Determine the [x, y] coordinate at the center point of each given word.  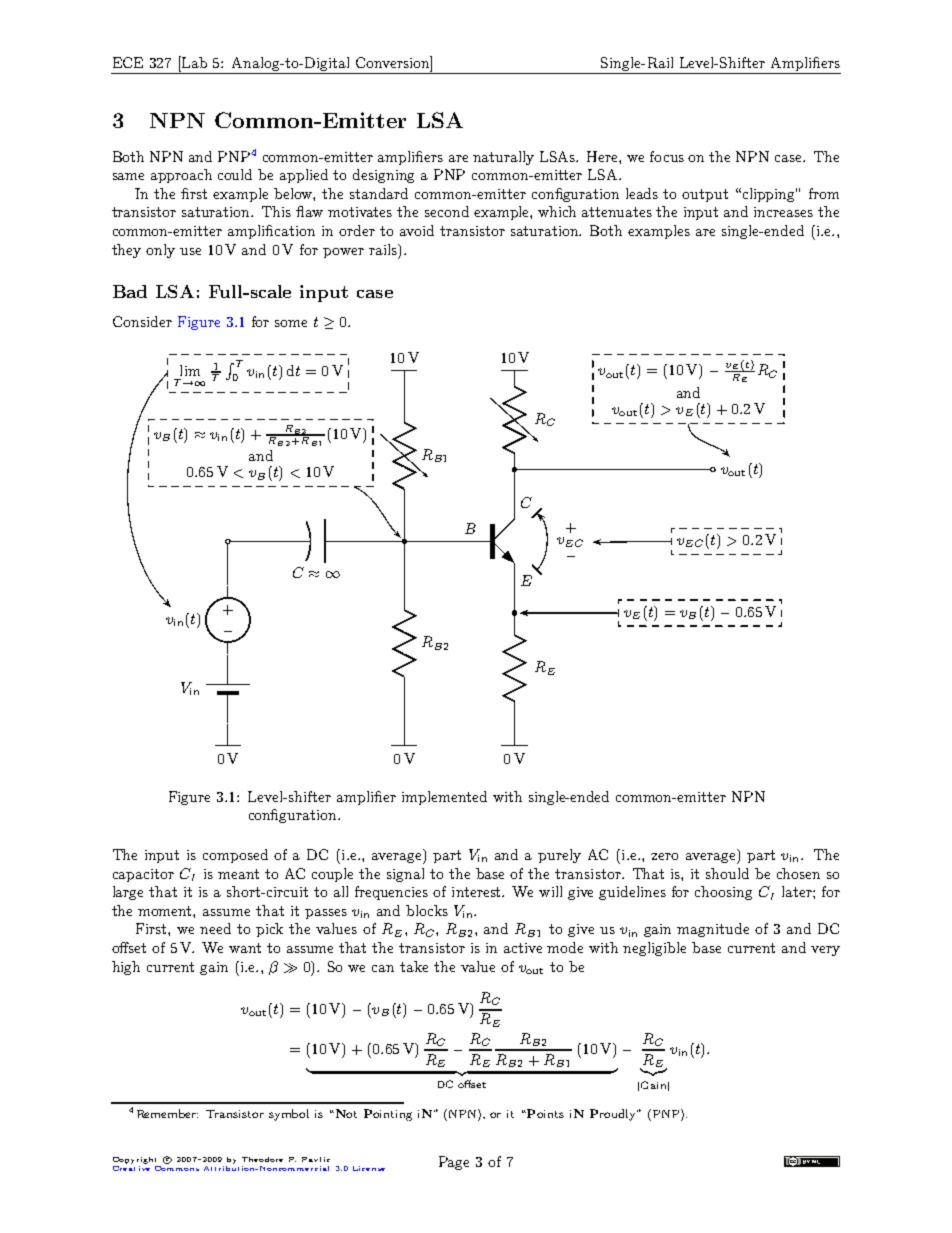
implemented [444, 798]
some [291, 323]
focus [667, 156]
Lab [193, 62]
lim [190, 370]
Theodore [262, 1159]
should [727, 873]
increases [783, 212]
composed [235, 856]
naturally [503, 158]
